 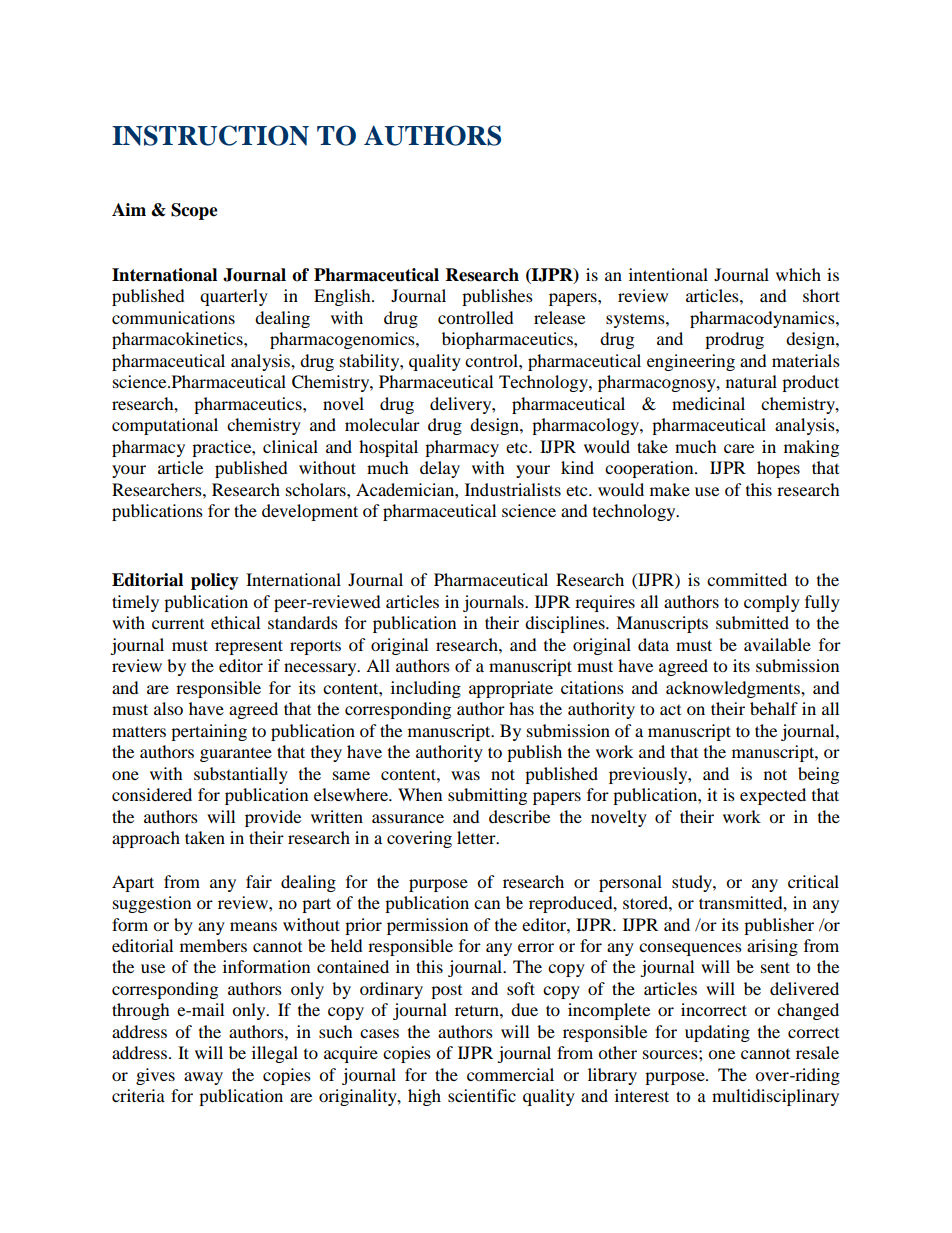 What do you see at coordinates (203, 1078) in the document?
I see `away` at bounding box center [203, 1078].
